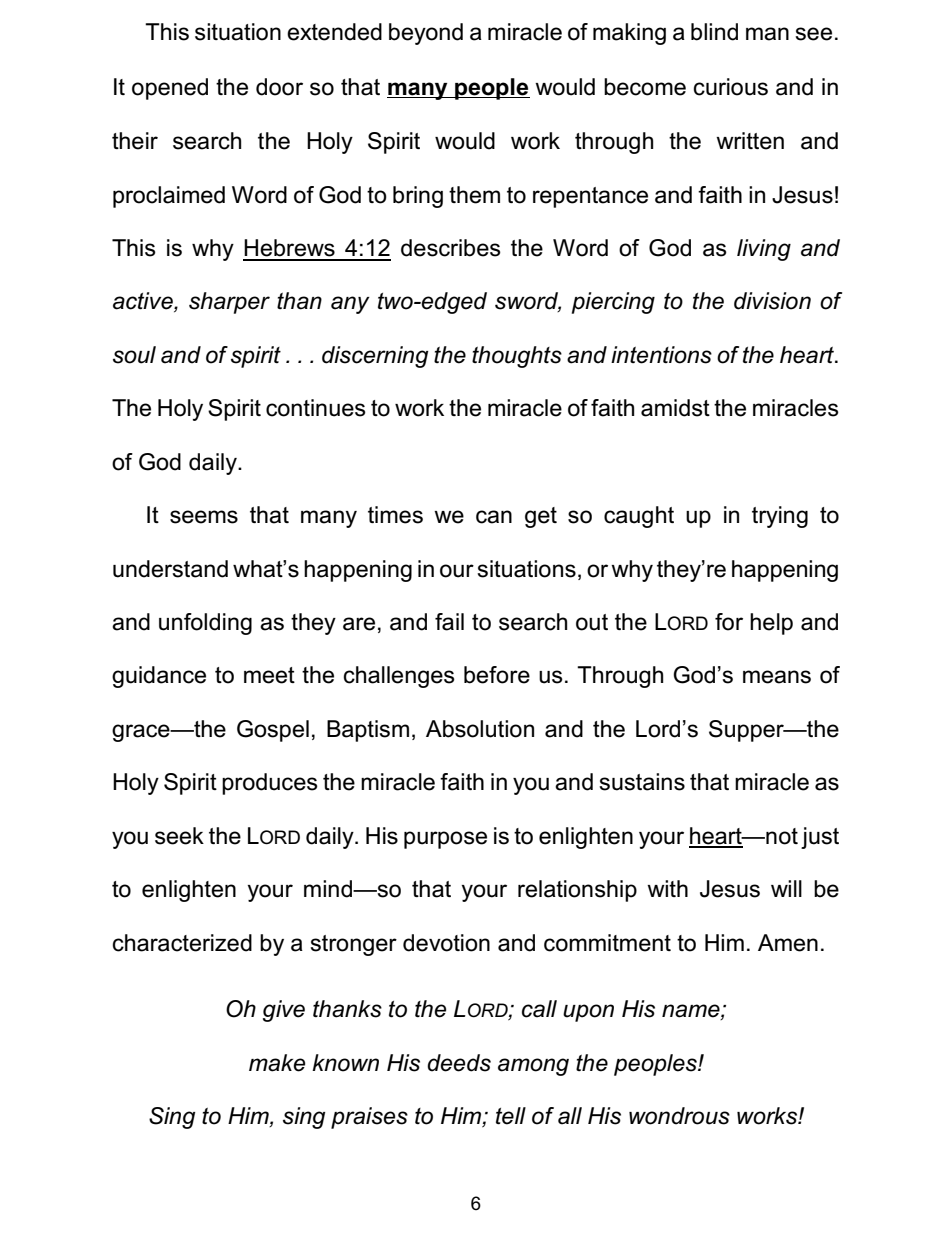  Describe the element at coordinates (777, 677) in the screenshot. I see `means` at that location.
